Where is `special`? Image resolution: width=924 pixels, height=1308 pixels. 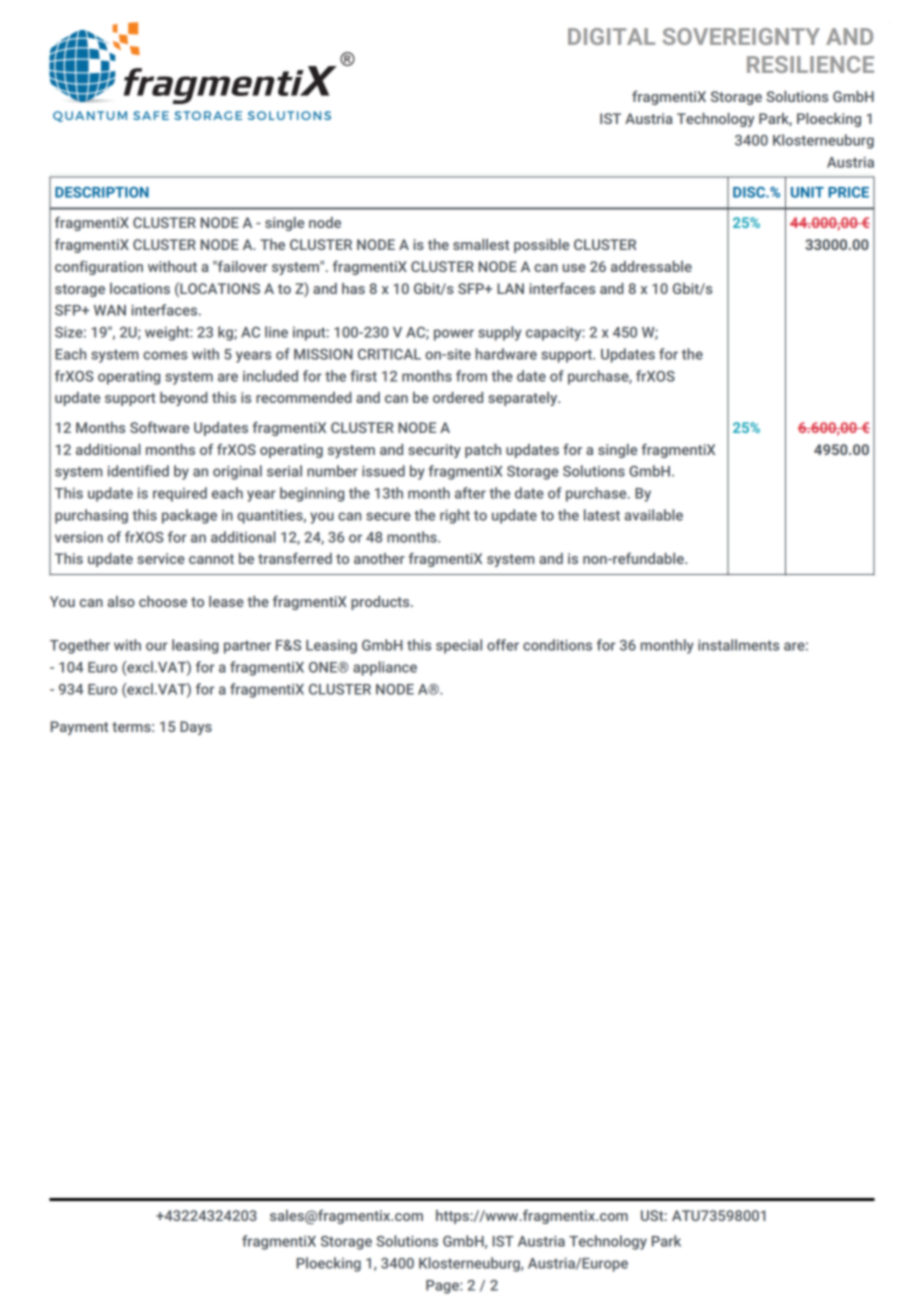 special is located at coordinates (459, 646).
